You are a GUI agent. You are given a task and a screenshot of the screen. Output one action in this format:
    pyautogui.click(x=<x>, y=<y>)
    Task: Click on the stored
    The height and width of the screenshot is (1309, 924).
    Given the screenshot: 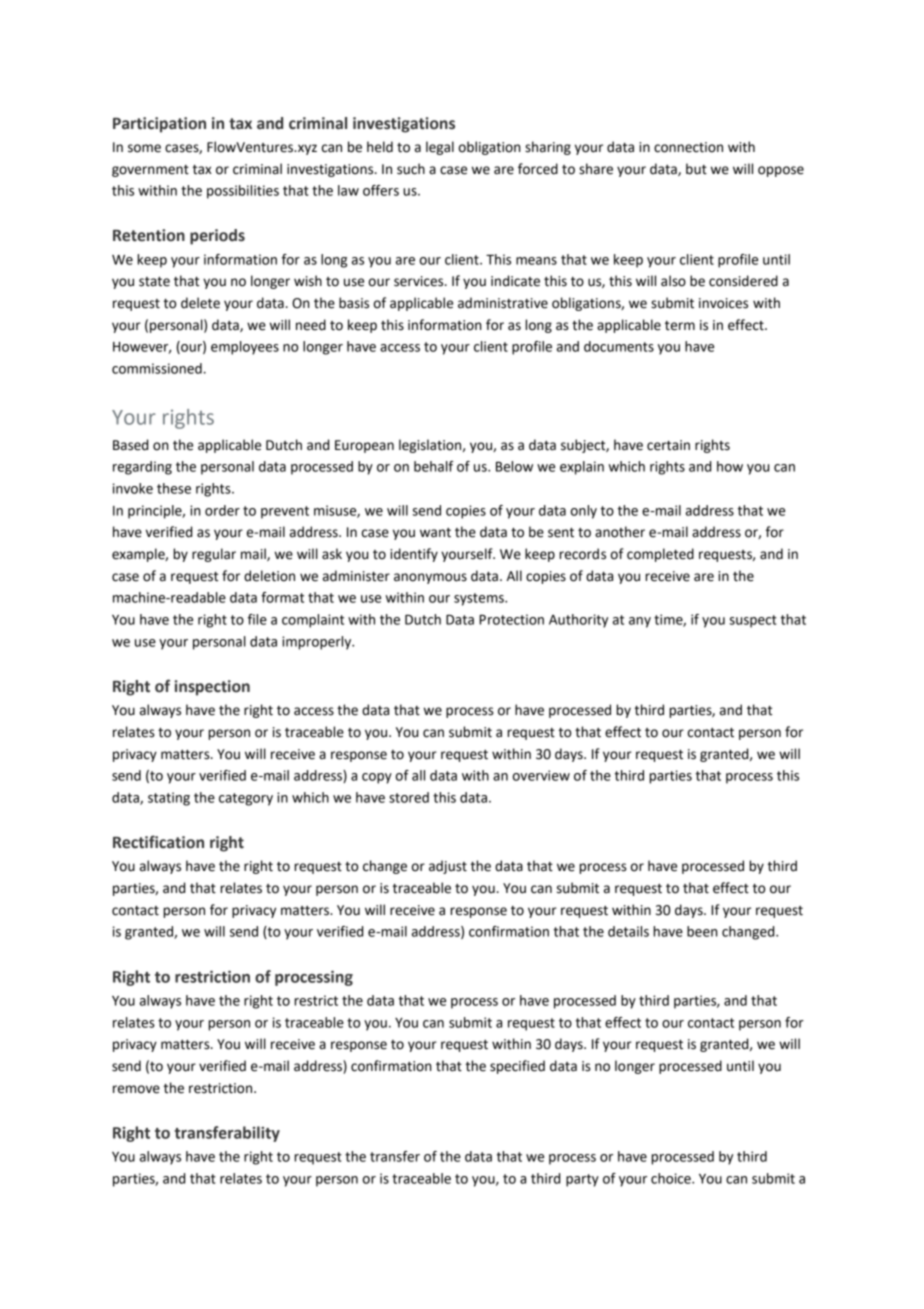 What is the action you would take?
    pyautogui.click(x=409, y=797)
